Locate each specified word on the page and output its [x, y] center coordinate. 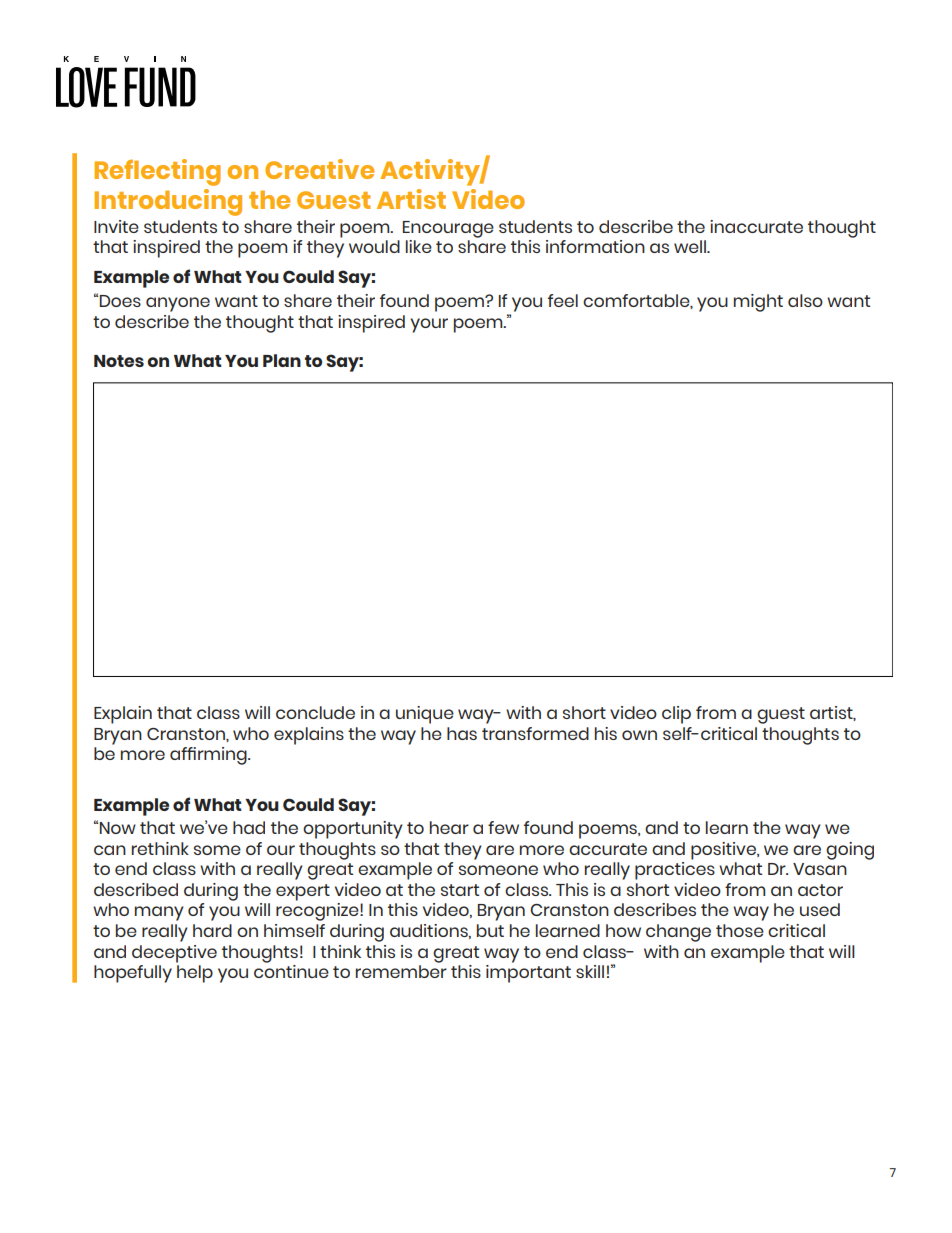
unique [425, 715]
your [429, 325]
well [691, 246]
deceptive [174, 954]
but [490, 930]
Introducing [168, 202]
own [639, 735]
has [462, 733]
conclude [315, 712]
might [758, 303]
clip [676, 715]
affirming [209, 756]
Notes [119, 361]
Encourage [448, 229]
